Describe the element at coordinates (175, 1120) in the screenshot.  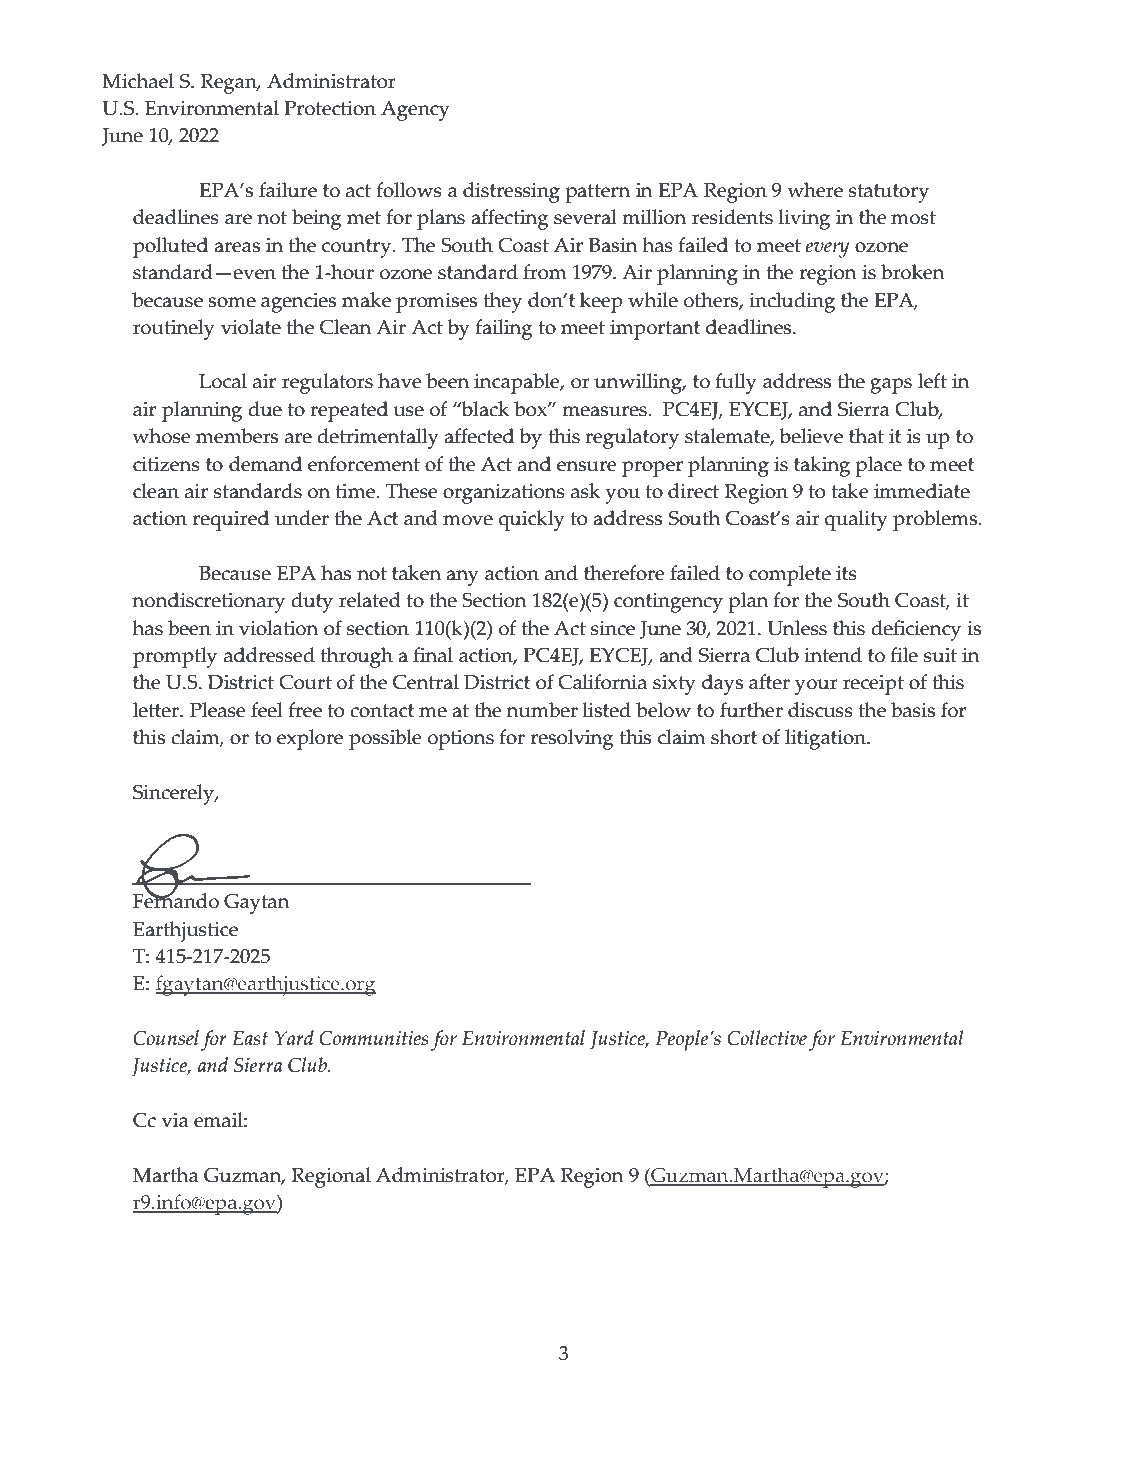
I see `via` at that location.
